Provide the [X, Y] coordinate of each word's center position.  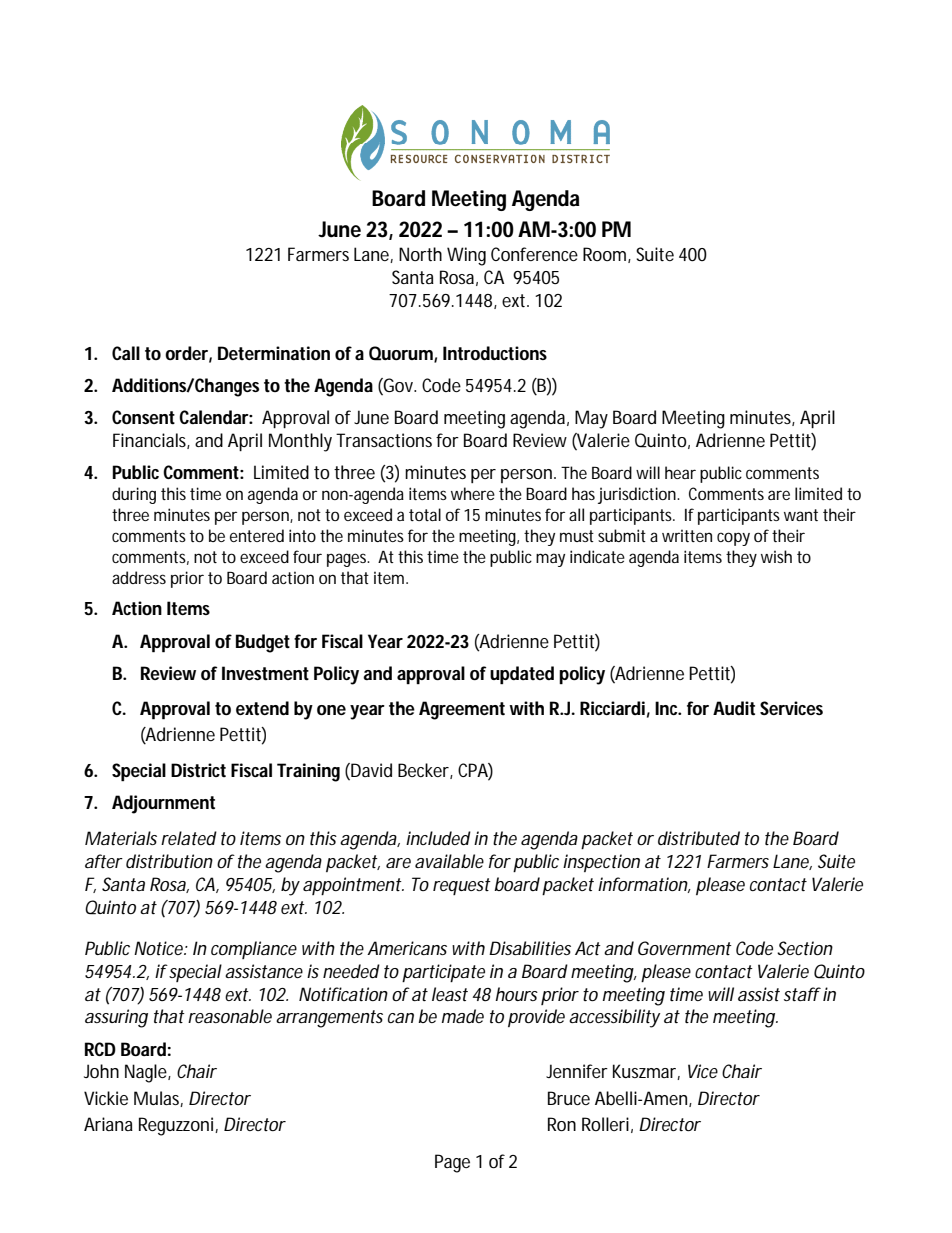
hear [680, 472]
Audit [734, 708]
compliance [254, 950]
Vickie [106, 1098]
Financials [151, 441]
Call [126, 353]
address [139, 577]
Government [685, 948]
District [198, 770]
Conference [534, 254]
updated [522, 675]
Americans [407, 948]
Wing [466, 256]
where [473, 493]
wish [776, 556]
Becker [425, 771]
